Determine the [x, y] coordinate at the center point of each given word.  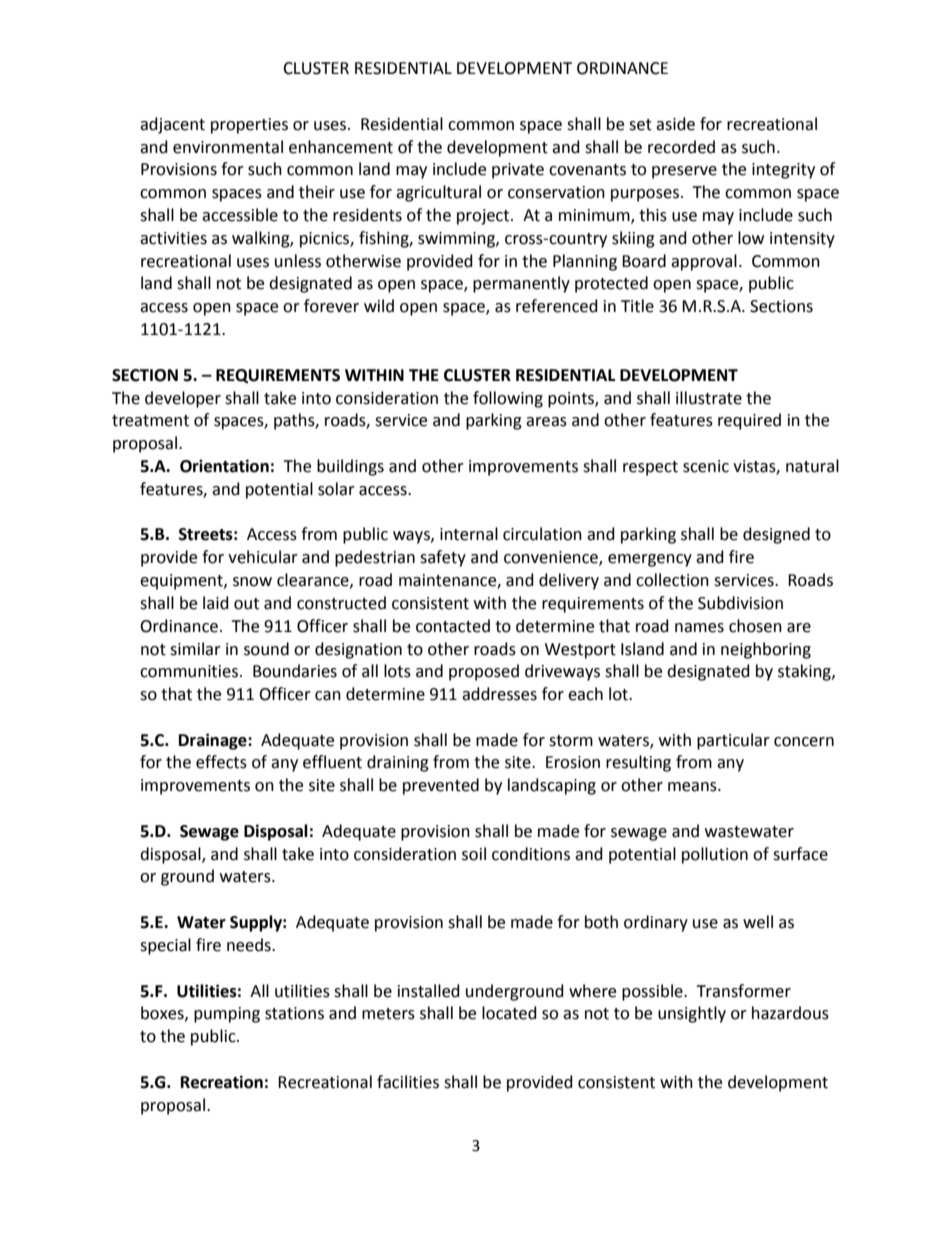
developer [183, 399]
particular [733, 741]
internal [469, 534]
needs [250, 945]
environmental [228, 147]
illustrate [709, 398]
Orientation [224, 466]
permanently [521, 284]
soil [474, 854]
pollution [715, 855]
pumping [227, 1015]
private [518, 171]
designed [776, 535]
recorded [681, 147]
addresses [499, 694]
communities [189, 671]
